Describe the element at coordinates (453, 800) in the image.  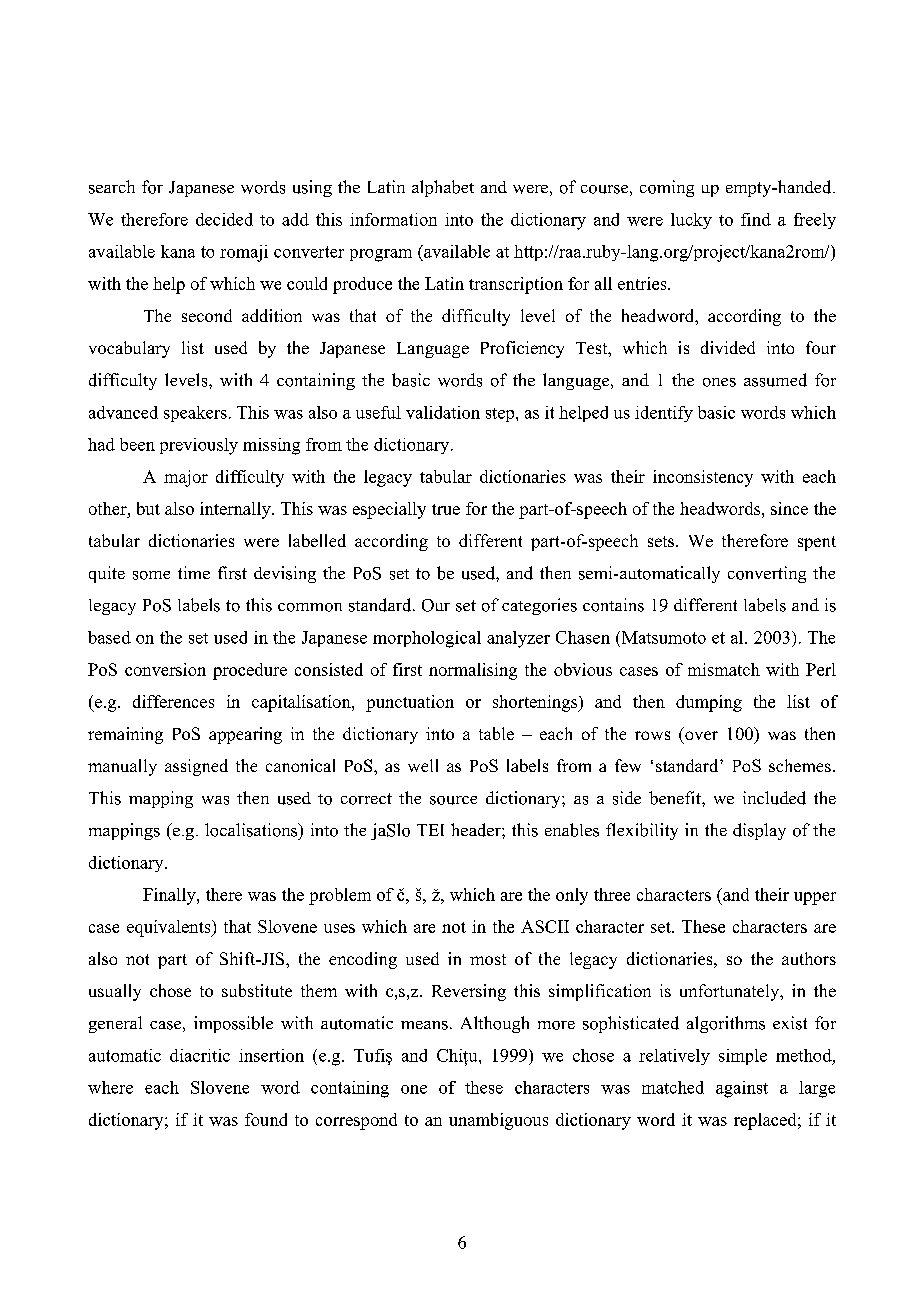
I see `source` at that location.
